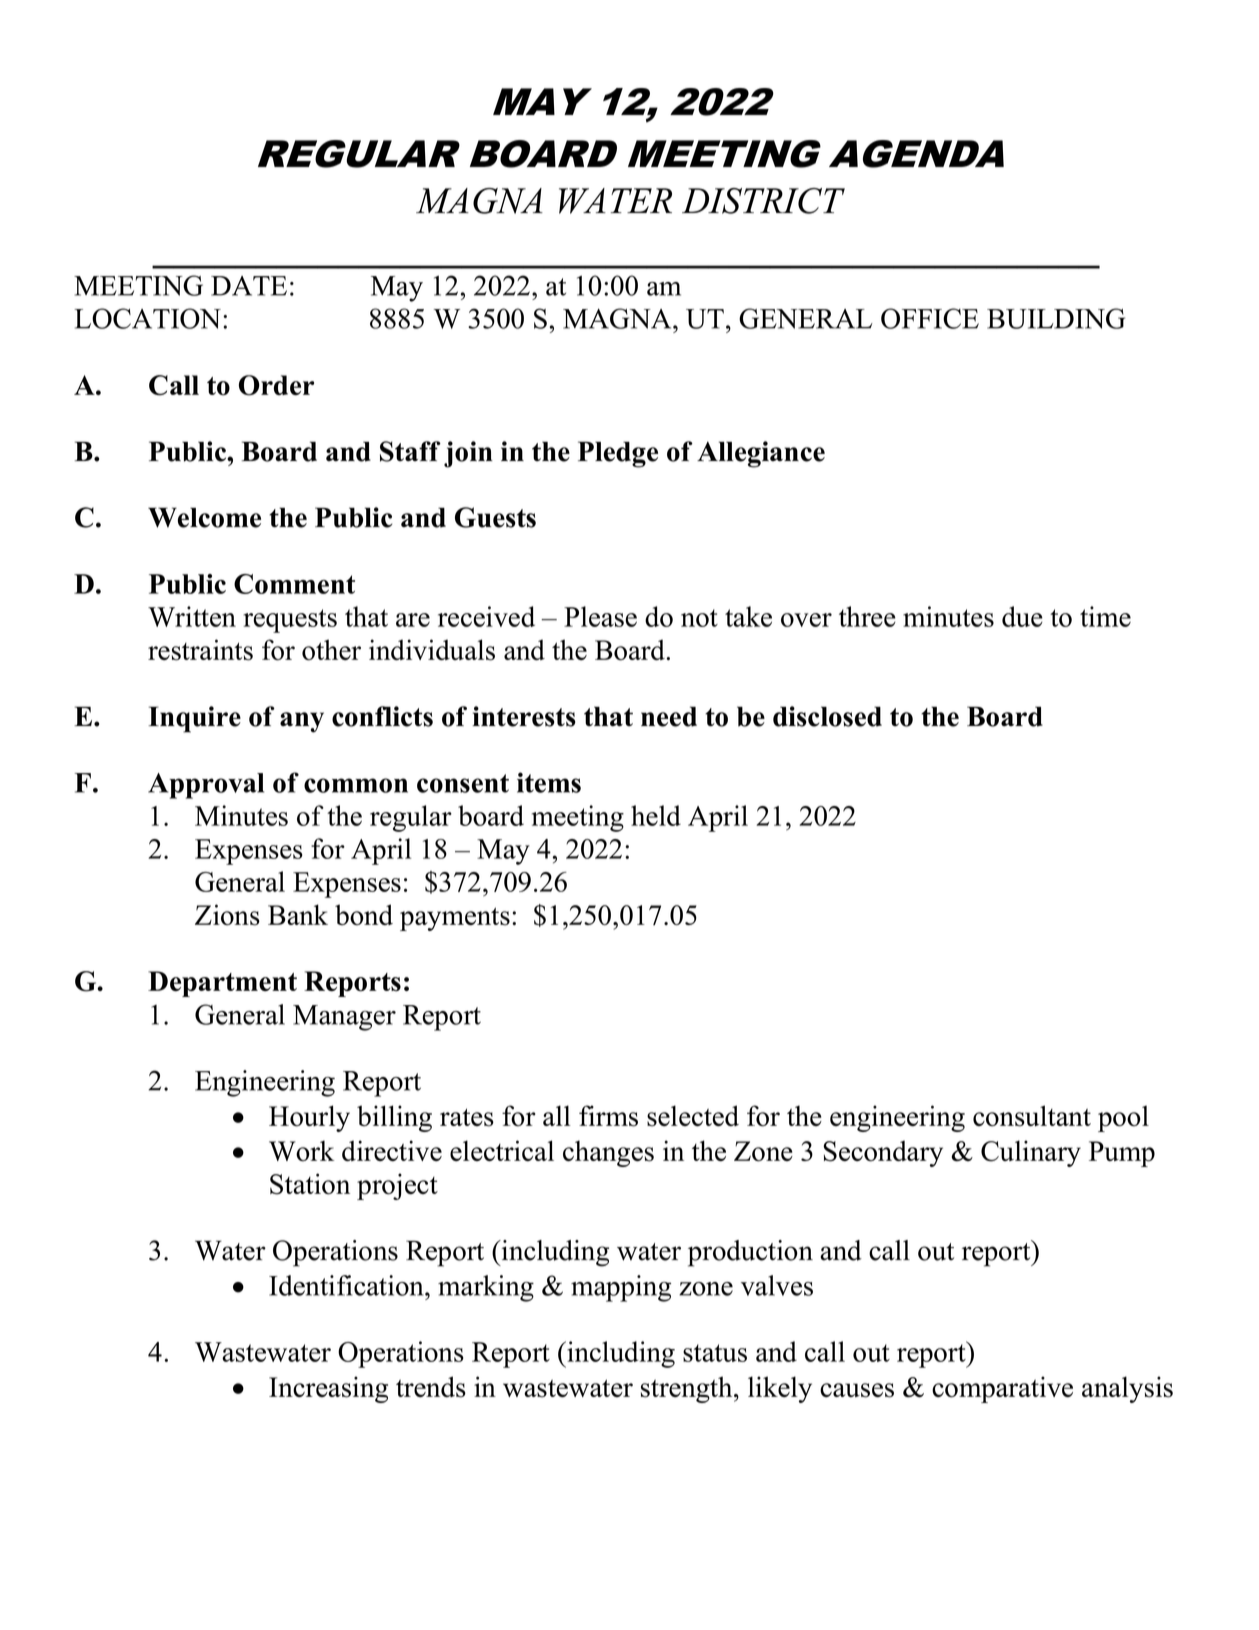  What do you see at coordinates (608, 1116) in the page?
I see `firms` at bounding box center [608, 1116].
